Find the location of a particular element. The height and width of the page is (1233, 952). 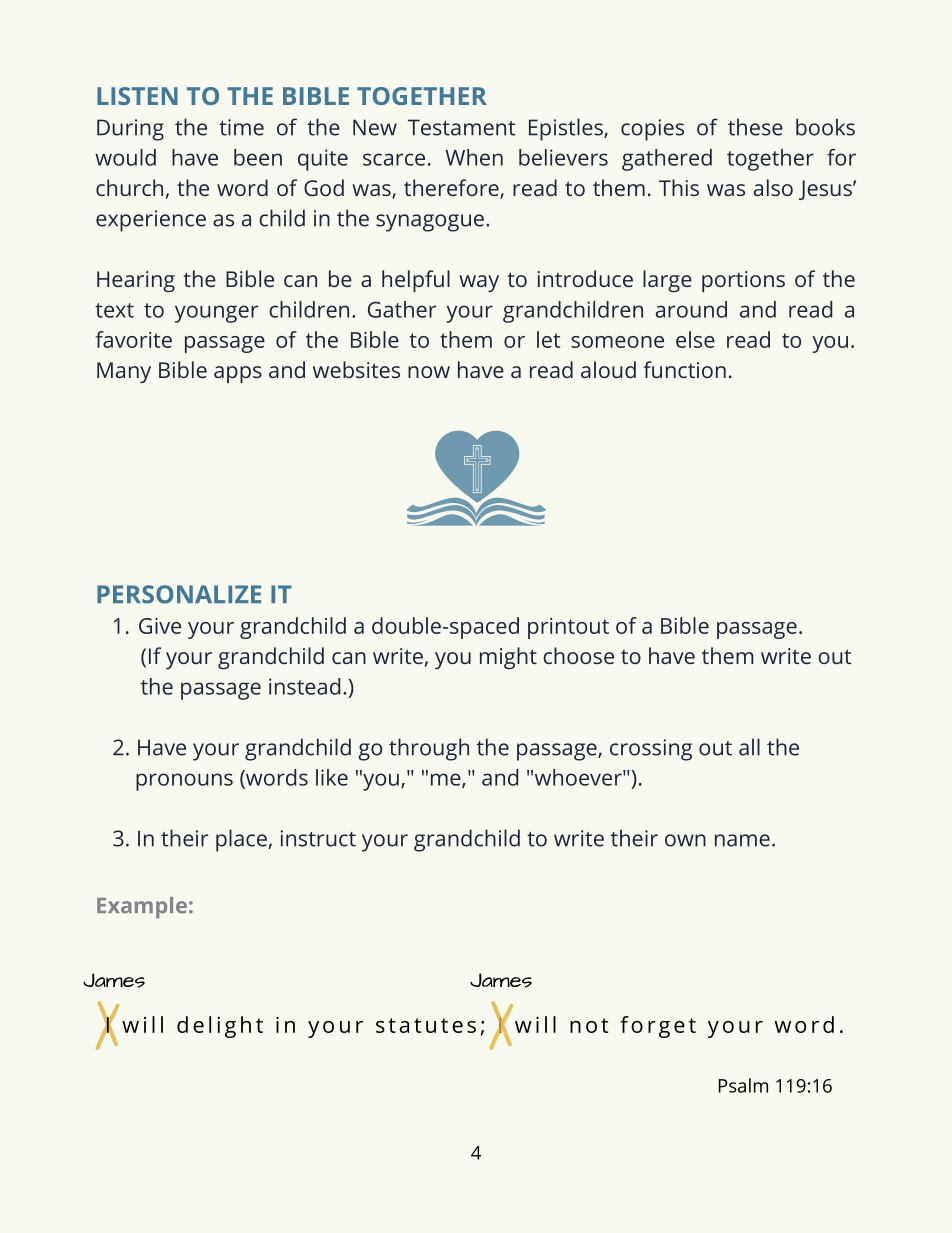

Psalm is located at coordinates (743, 1085).
